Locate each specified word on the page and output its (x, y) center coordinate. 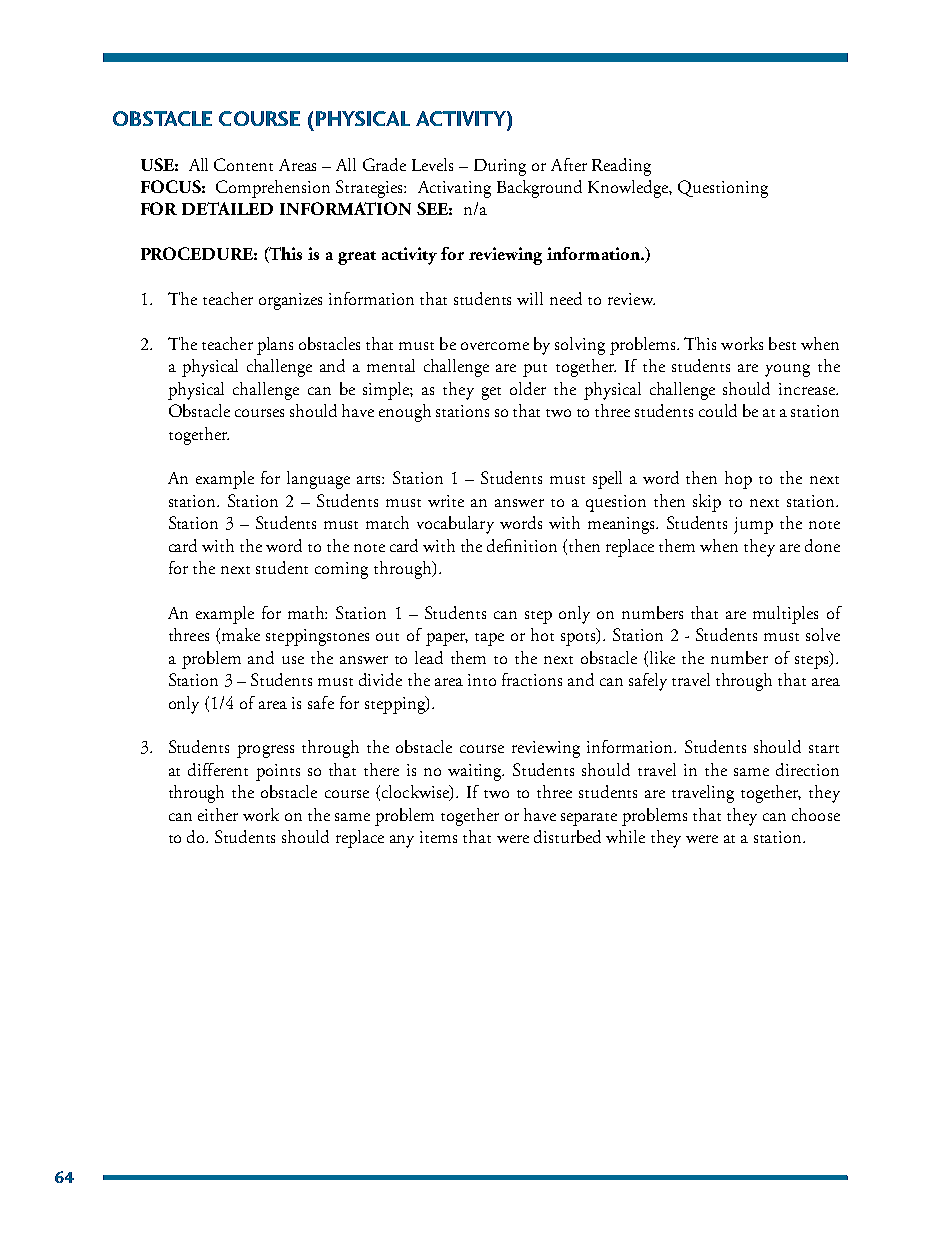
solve (823, 634)
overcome (495, 346)
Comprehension (273, 189)
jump (753, 525)
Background (539, 189)
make (241, 634)
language (318, 480)
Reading (621, 167)
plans (275, 346)
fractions (532, 679)
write (446, 501)
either (218, 814)
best (782, 343)
